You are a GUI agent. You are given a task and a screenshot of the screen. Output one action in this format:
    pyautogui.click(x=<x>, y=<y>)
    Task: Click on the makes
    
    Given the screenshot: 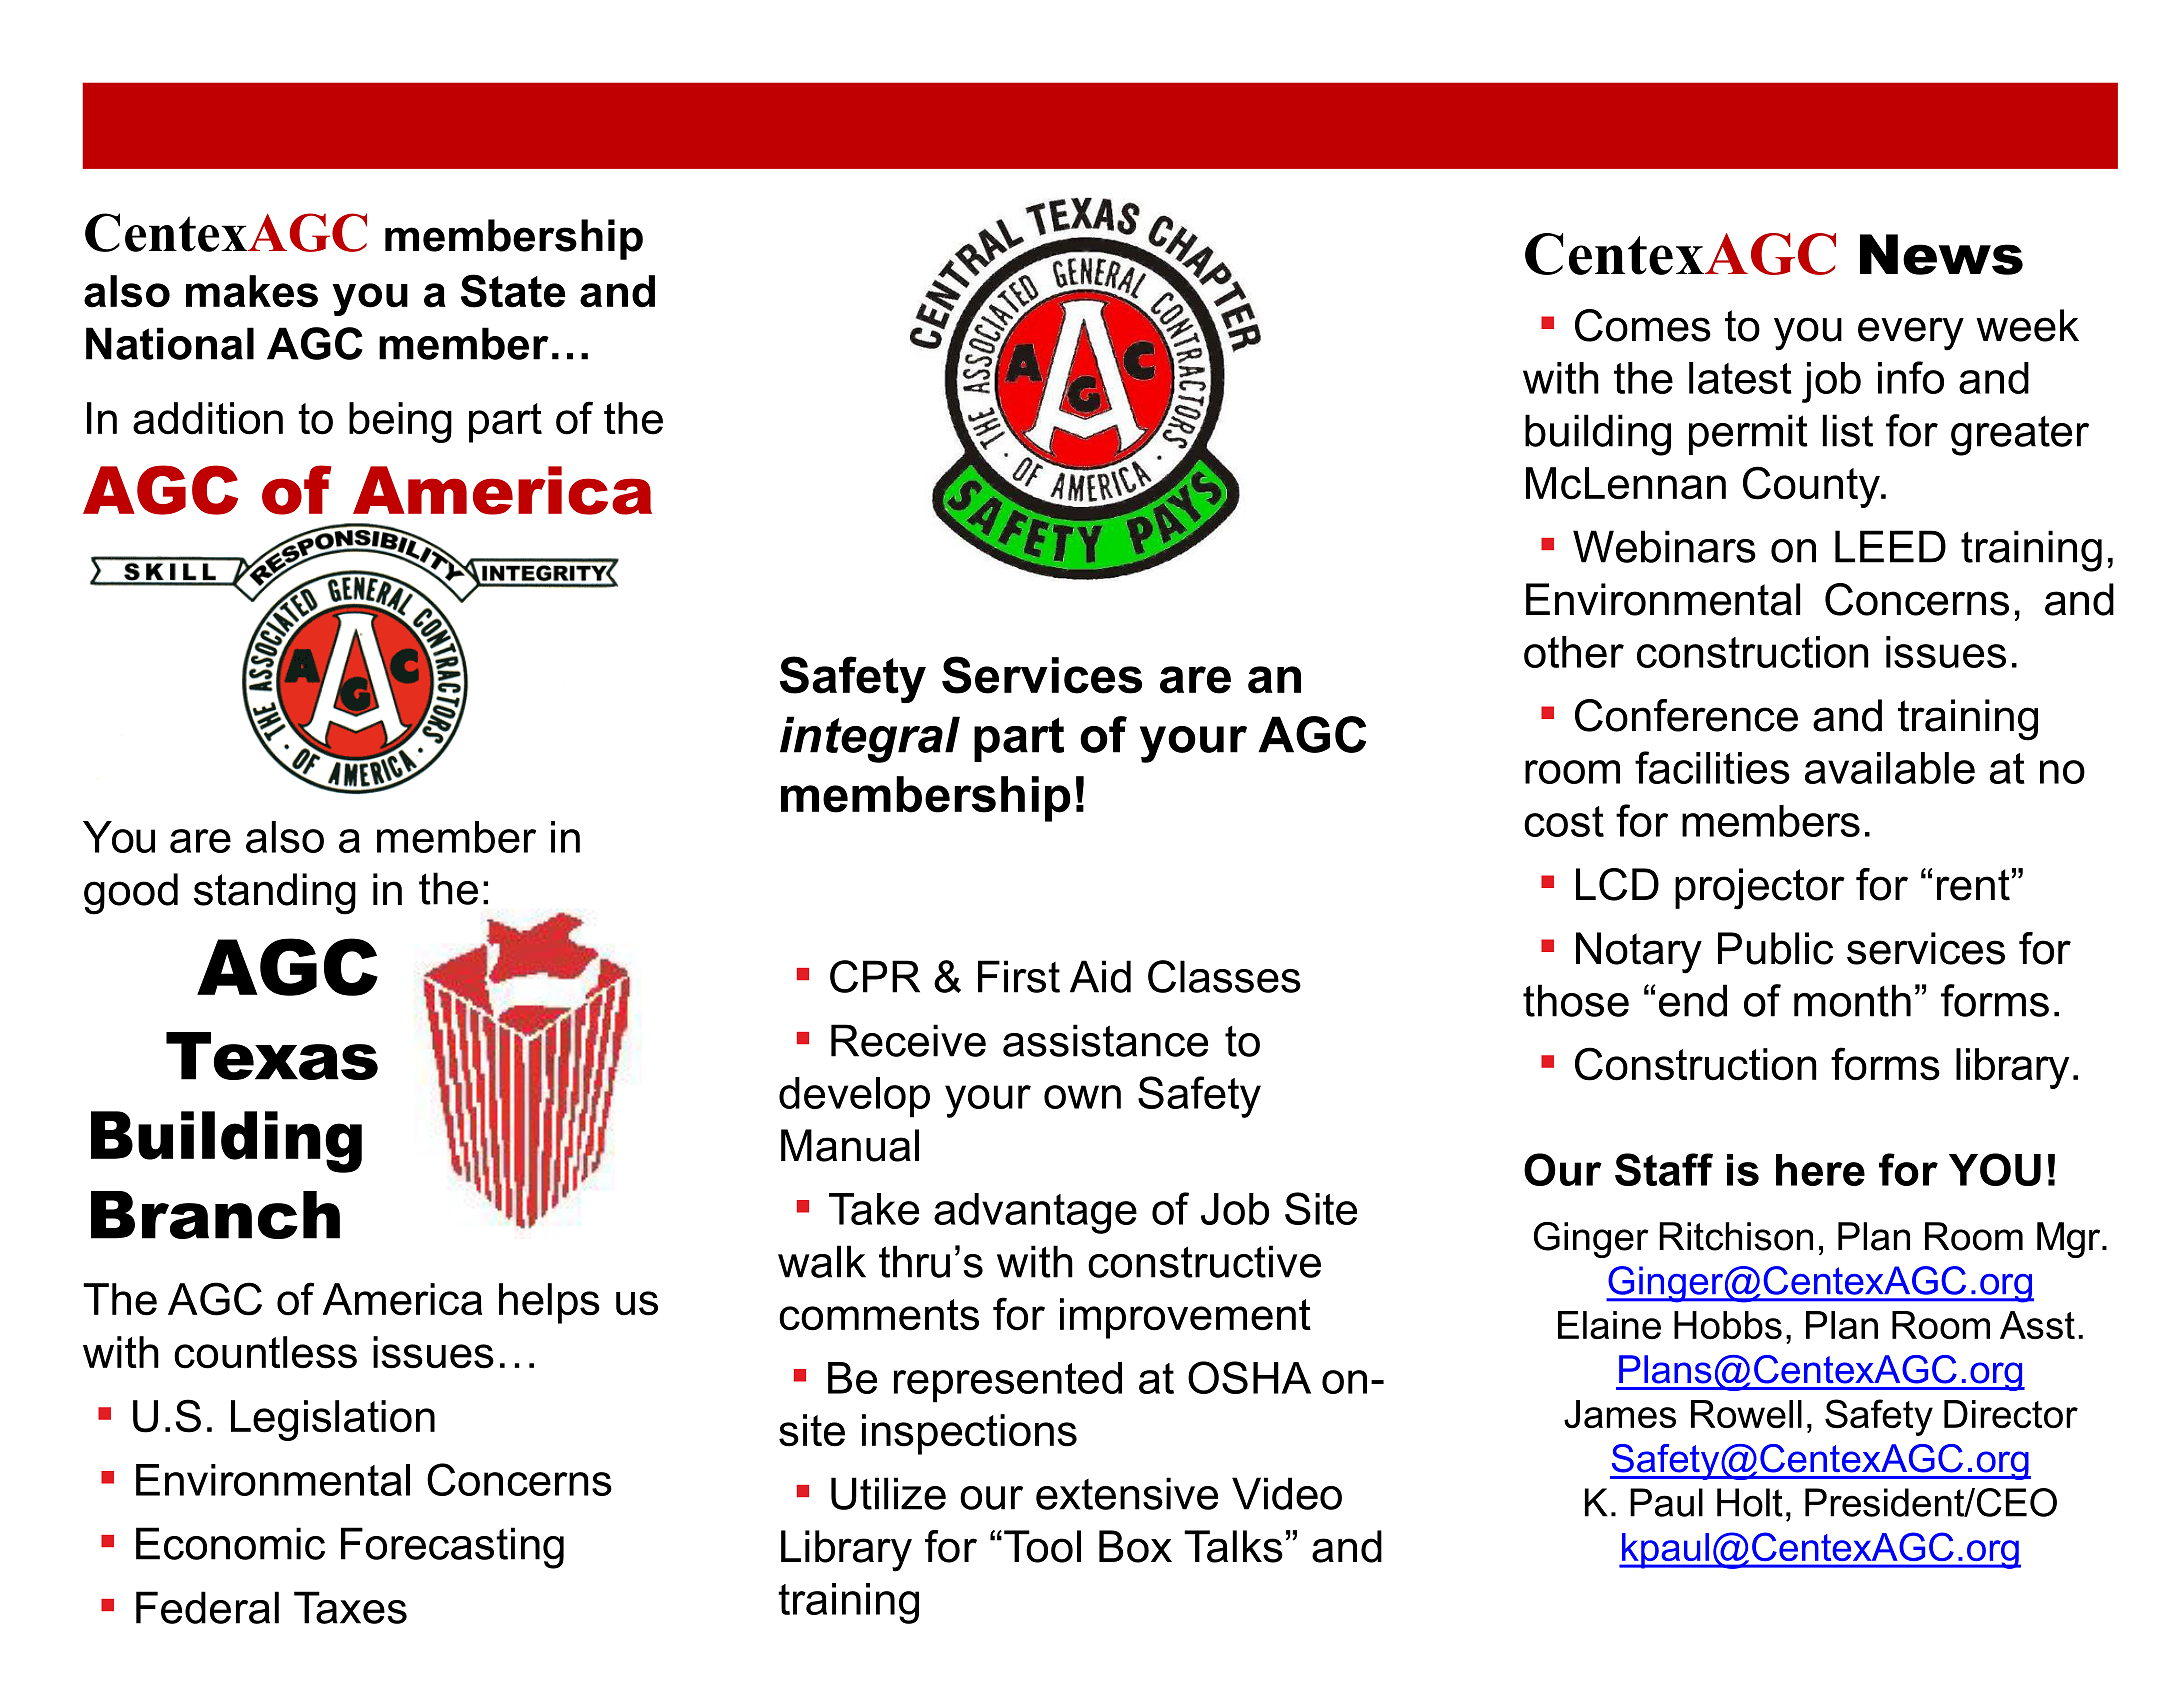 What is the action you would take?
    pyautogui.click(x=252, y=291)
